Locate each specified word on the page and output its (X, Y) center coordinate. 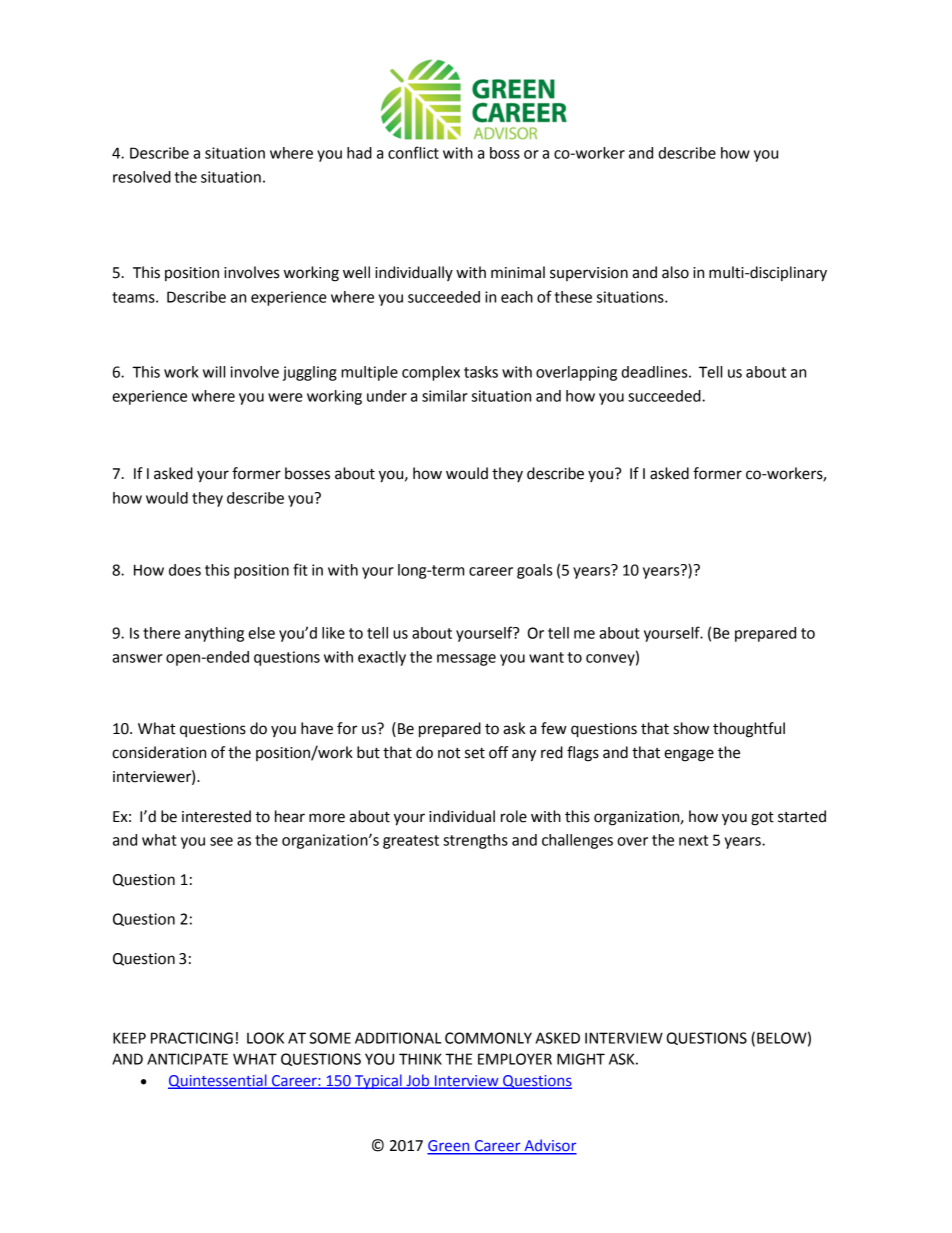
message (466, 660)
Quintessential (218, 1081)
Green (449, 1147)
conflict (413, 152)
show (691, 728)
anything (214, 634)
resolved (142, 177)
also (675, 272)
